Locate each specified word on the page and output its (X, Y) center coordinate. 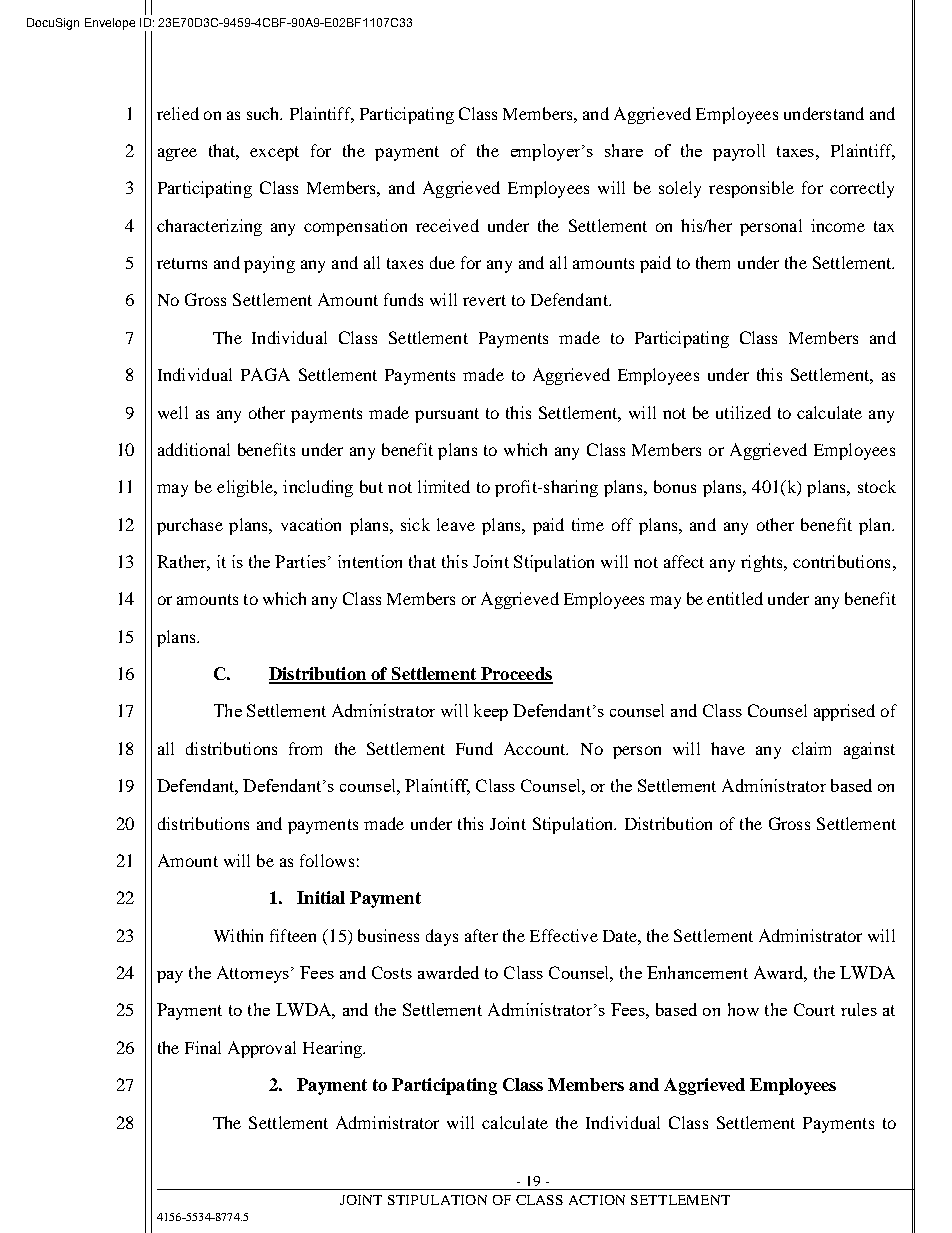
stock (877, 486)
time (588, 524)
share (624, 150)
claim (811, 748)
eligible (246, 488)
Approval (262, 1049)
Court (814, 1009)
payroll (739, 152)
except (274, 153)
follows (327, 860)
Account (536, 748)
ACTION (597, 1200)
